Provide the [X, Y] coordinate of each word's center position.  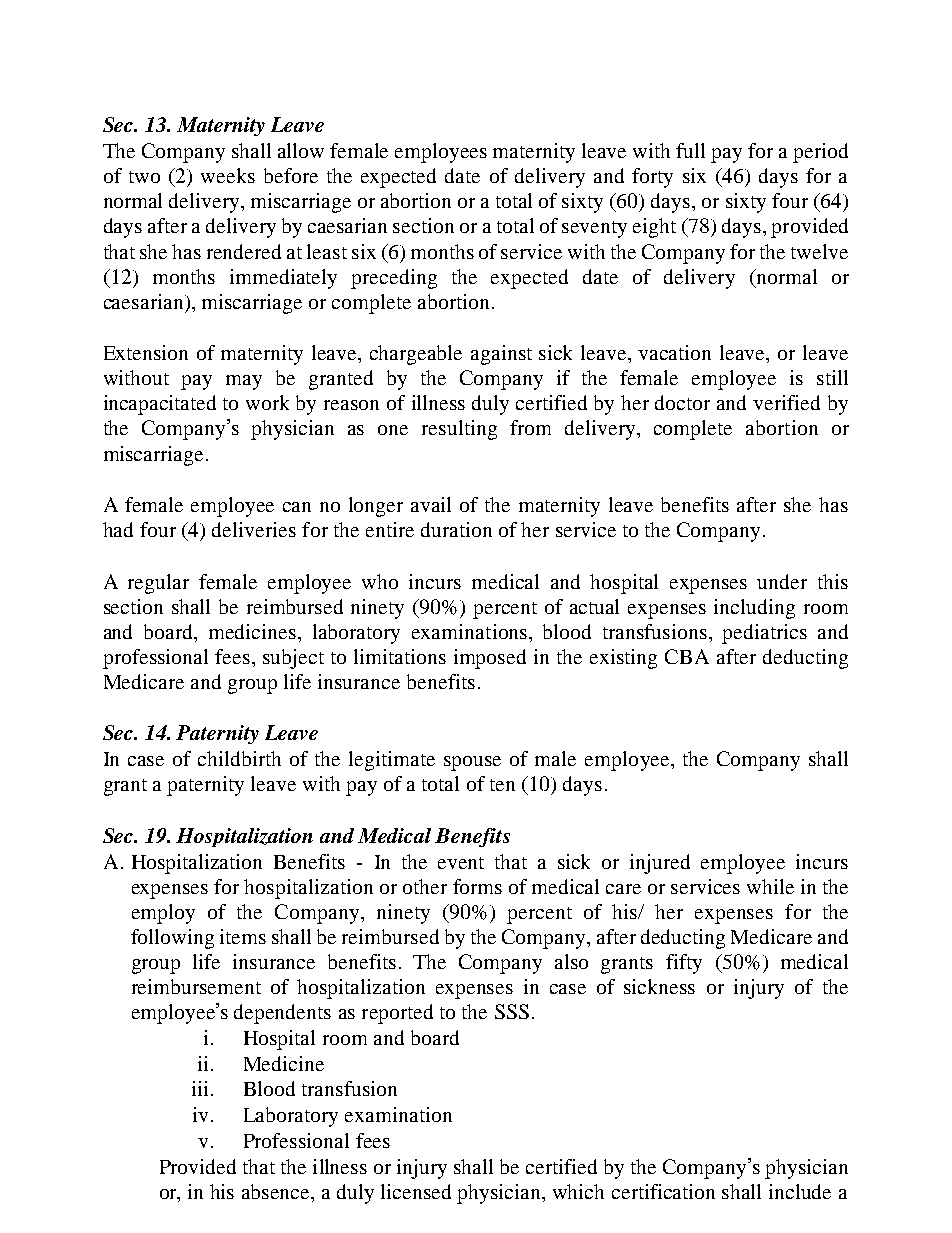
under [782, 581]
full [690, 150]
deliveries [254, 529]
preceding [394, 279]
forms [477, 886]
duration [456, 529]
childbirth [239, 758]
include [800, 1191]
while [770, 886]
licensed [416, 1191]
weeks [228, 175]
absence [277, 1191]
